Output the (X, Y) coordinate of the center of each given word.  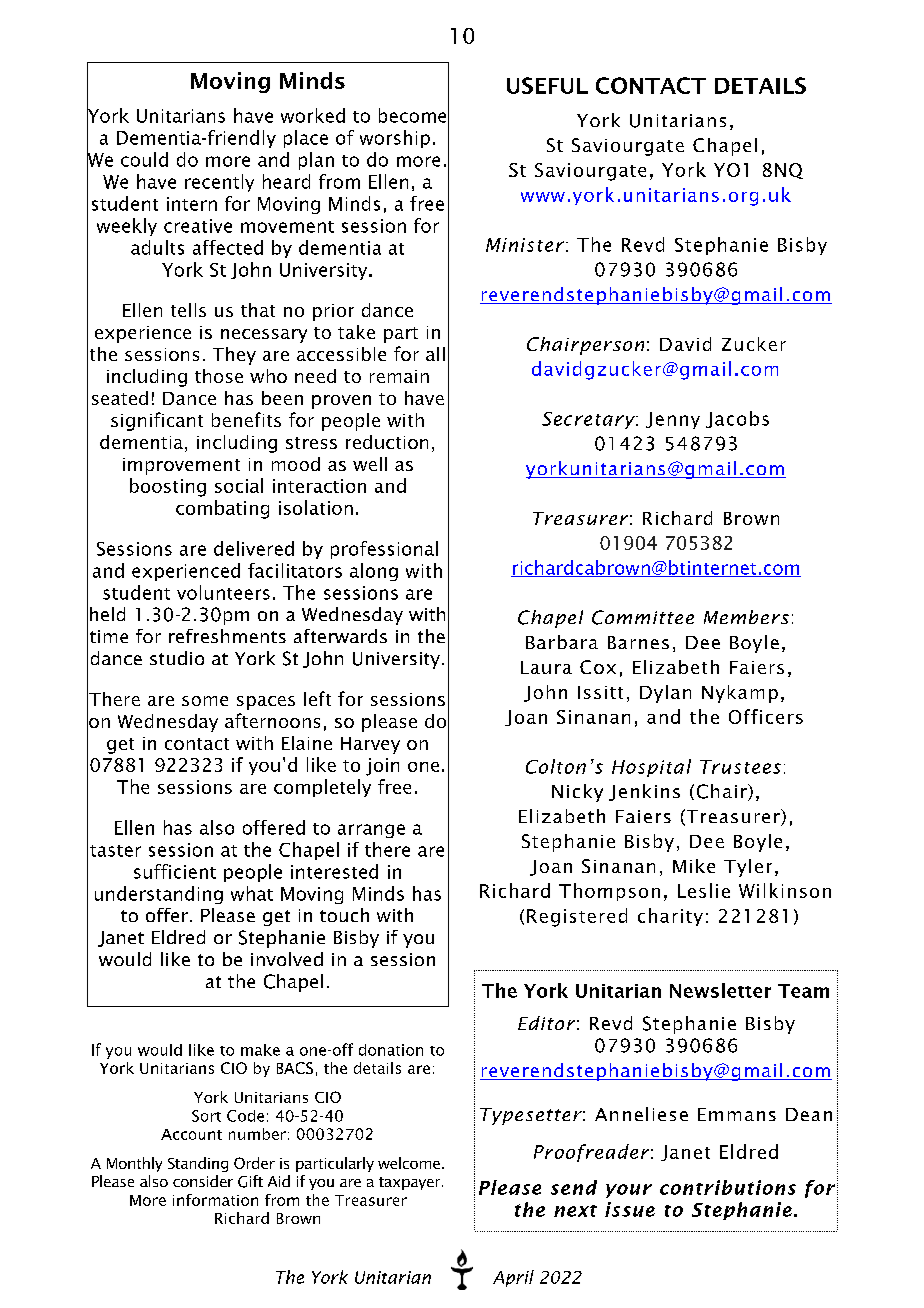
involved (287, 959)
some (205, 701)
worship (395, 139)
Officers (766, 716)
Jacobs (737, 419)
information (215, 1200)
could (144, 159)
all (435, 354)
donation (391, 1050)
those (219, 376)
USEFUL (547, 85)
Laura (546, 667)
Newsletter (720, 990)
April (513, 1278)
